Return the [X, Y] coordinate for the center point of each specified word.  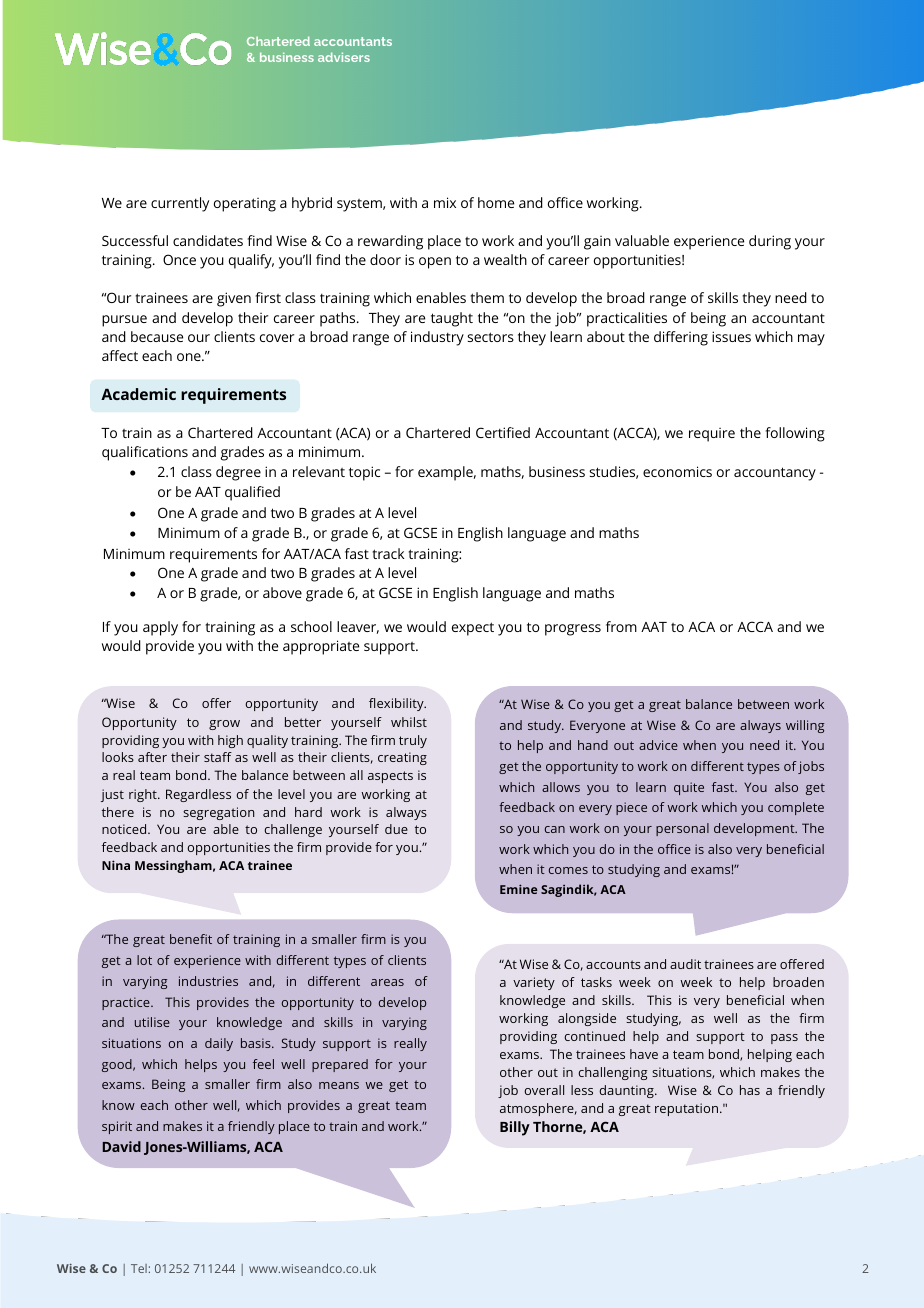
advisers [344, 57]
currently [180, 204]
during [770, 242]
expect [473, 629]
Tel [139, 1268]
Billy [515, 1128]
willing [805, 726]
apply [160, 628]
